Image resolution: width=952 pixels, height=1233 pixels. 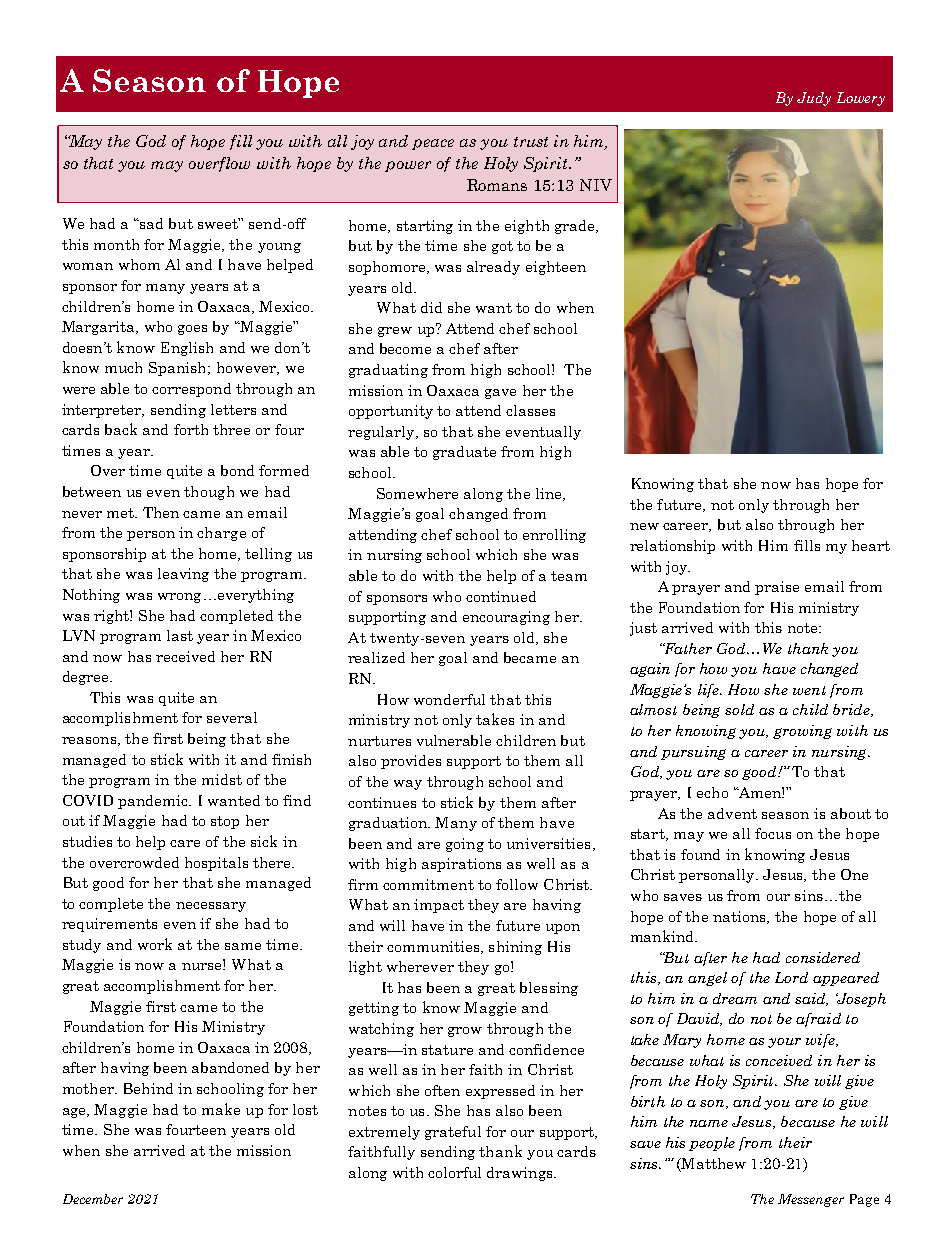 I want to click on peace, so click(x=433, y=144).
